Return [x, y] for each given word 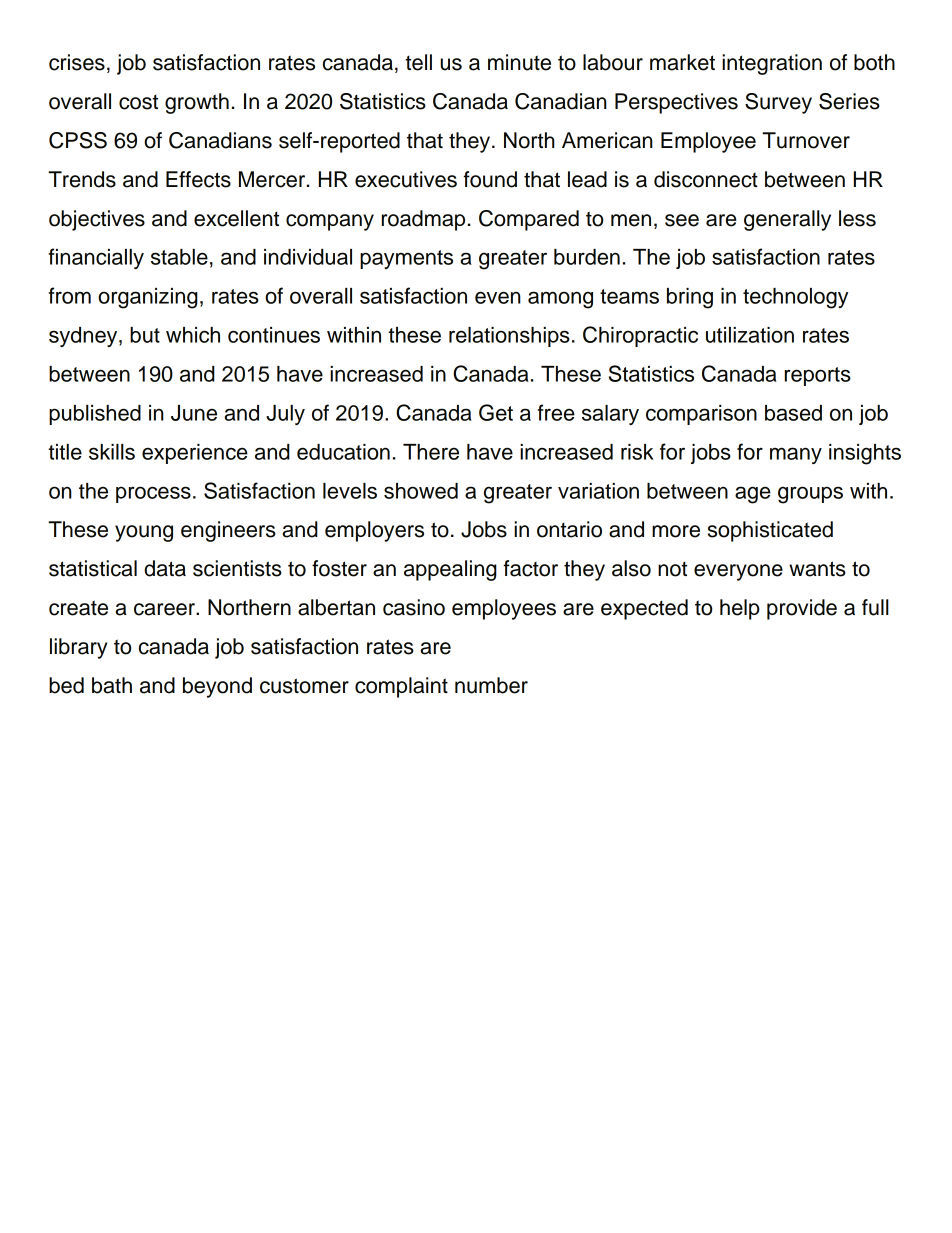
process [153, 494]
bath [112, 685]
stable [179, 257]
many [796, 455]
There [431, 452]
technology [795, 298]
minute [519, 62]
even [498, 297]
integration [772, 64]
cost [138, 102]
